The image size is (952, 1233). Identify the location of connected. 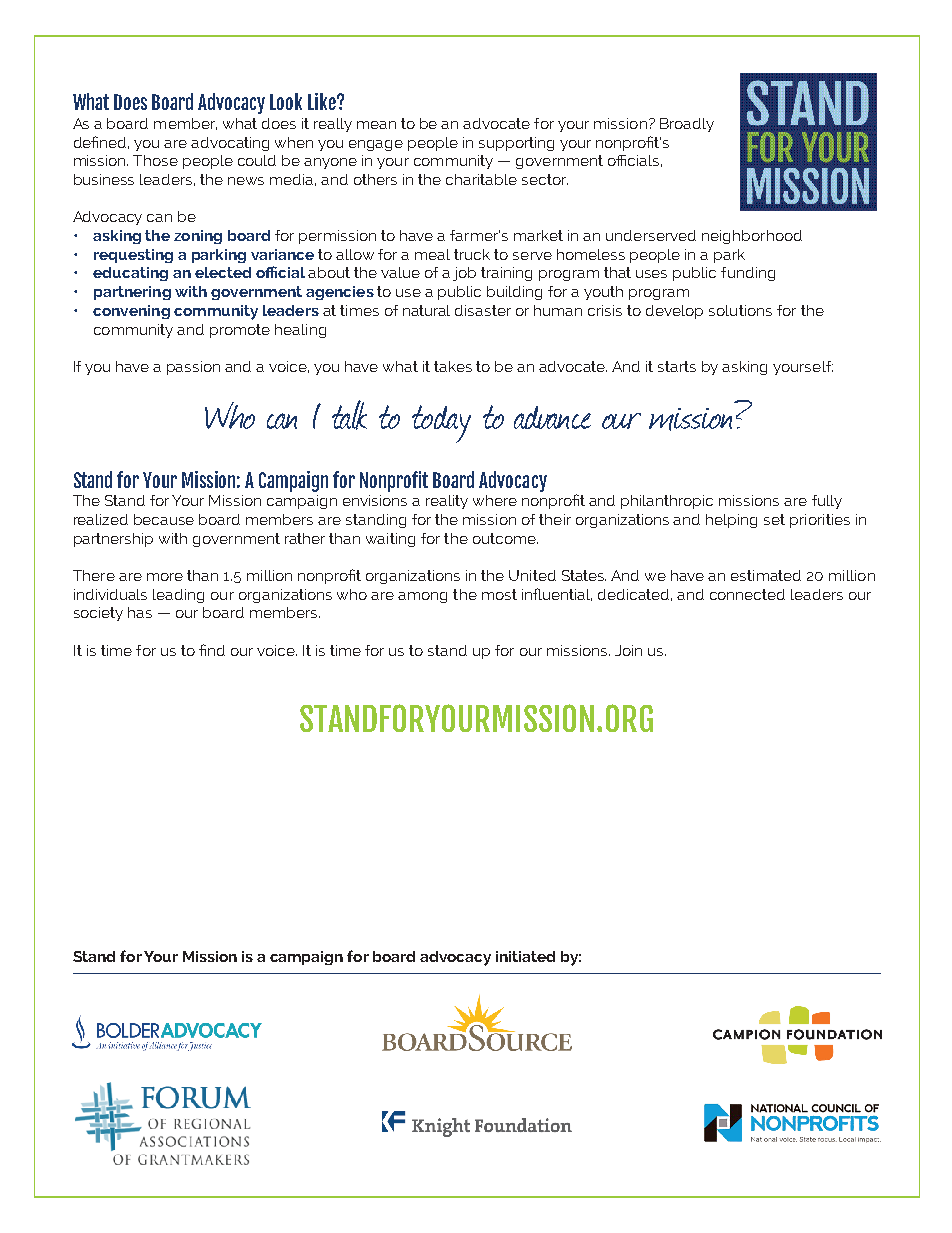
(747, 594).
